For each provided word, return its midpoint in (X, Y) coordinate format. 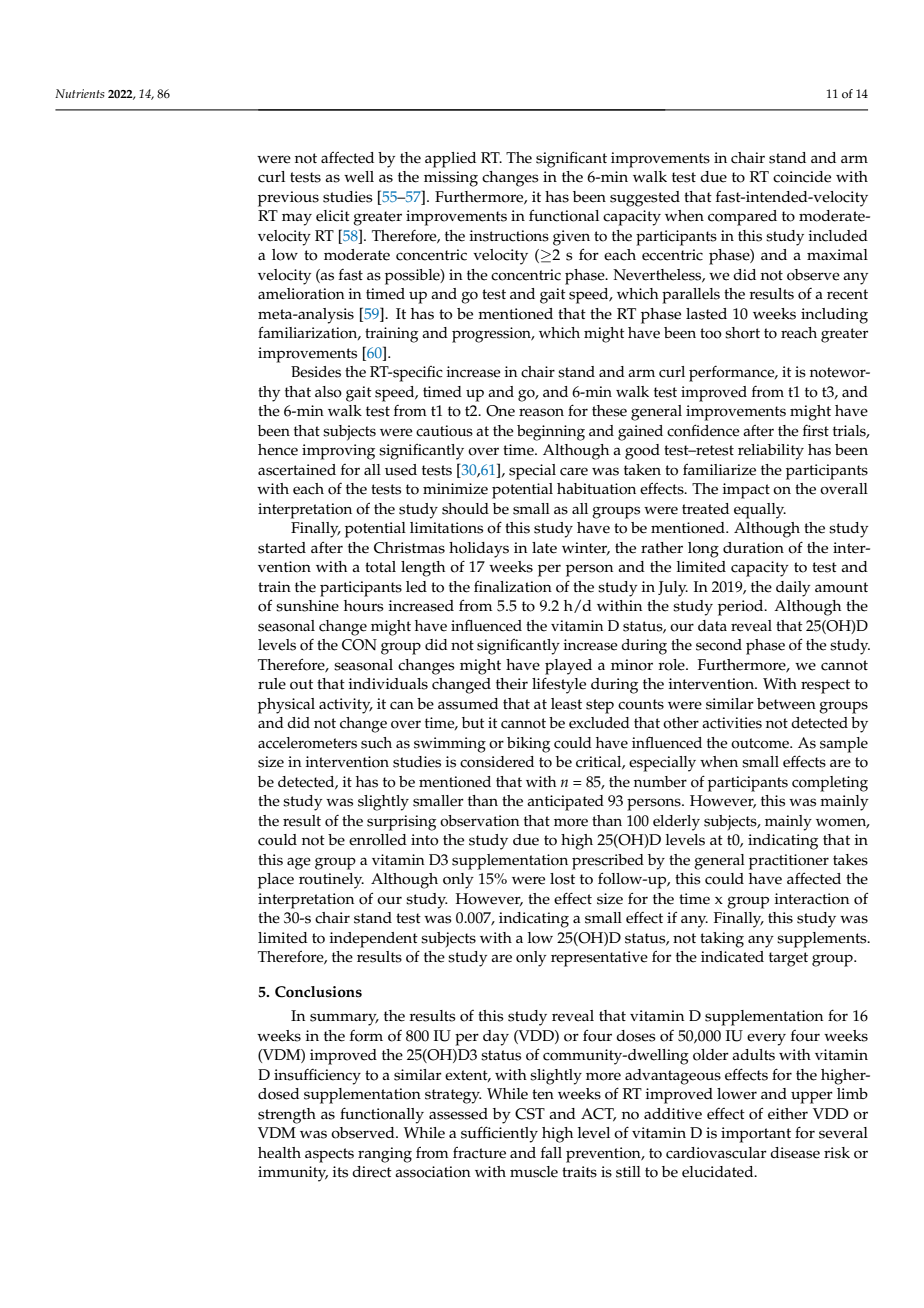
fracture (479, 1152)
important (756, 1135)
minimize (455, 489)
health (279, 1153)
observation (480, 821)
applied (450, 160)
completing (830, 784)
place (276, 881)
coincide (802, 177)
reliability (771, 452)
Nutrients (80, 93)
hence (278, 450)
